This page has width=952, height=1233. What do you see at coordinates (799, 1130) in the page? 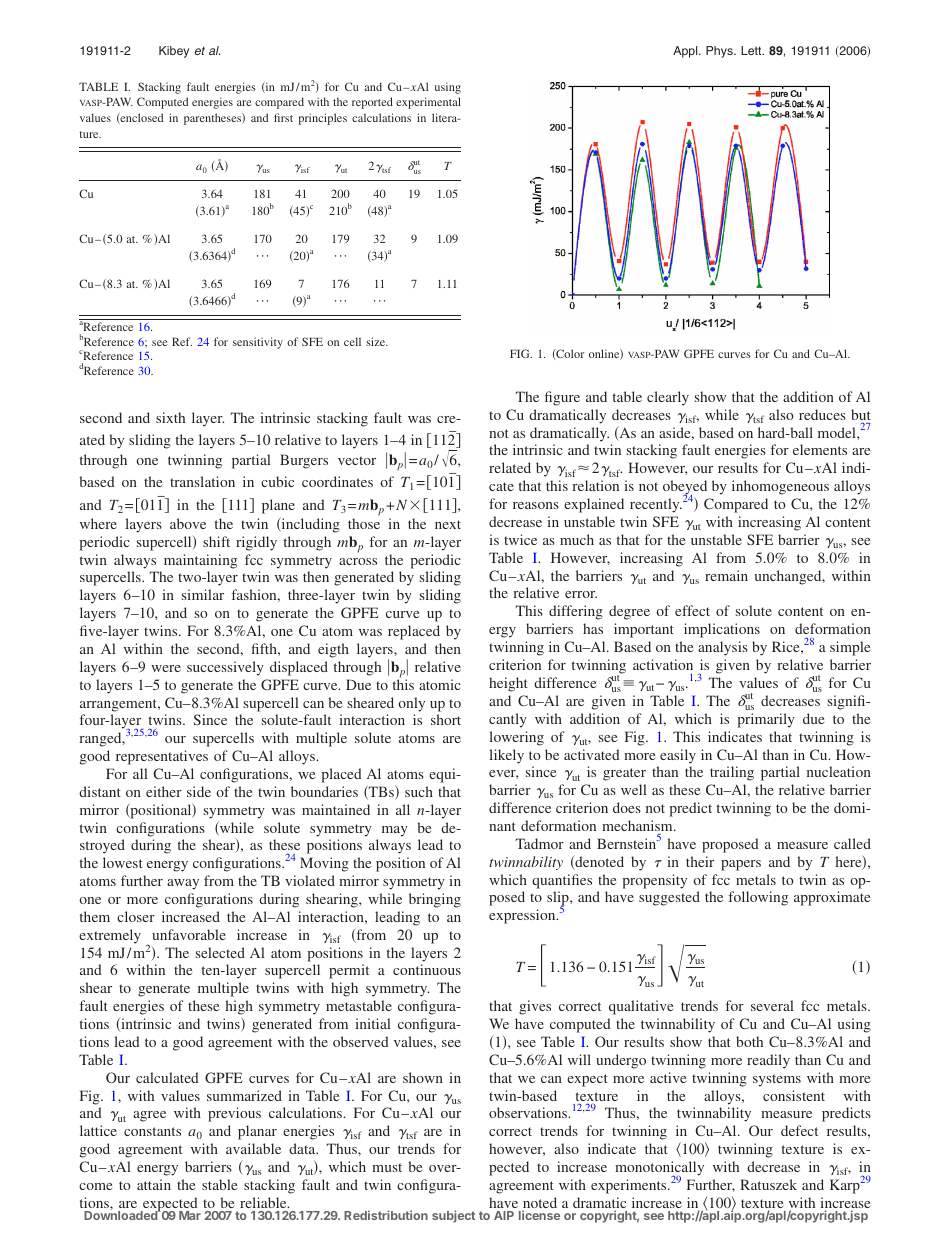
I see `defect` at bounding box center [799, 1130].
